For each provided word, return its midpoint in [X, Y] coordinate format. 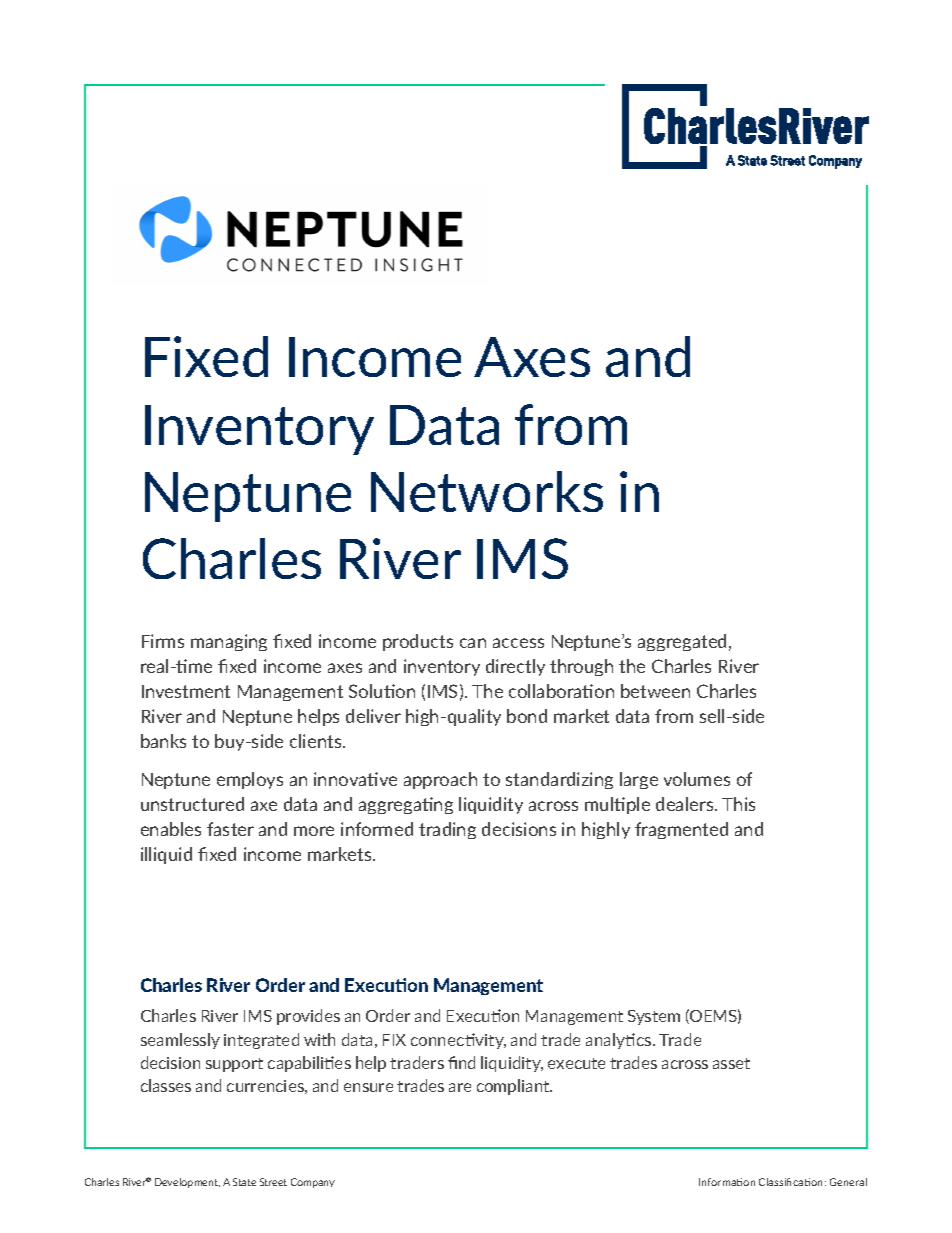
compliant [514, 1087]
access [518, 643]
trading [447, 830]
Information [727, 1182]
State [244, 1182]
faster [230, 829]
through [581, 667]
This [738, 804]
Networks [487, 491]
